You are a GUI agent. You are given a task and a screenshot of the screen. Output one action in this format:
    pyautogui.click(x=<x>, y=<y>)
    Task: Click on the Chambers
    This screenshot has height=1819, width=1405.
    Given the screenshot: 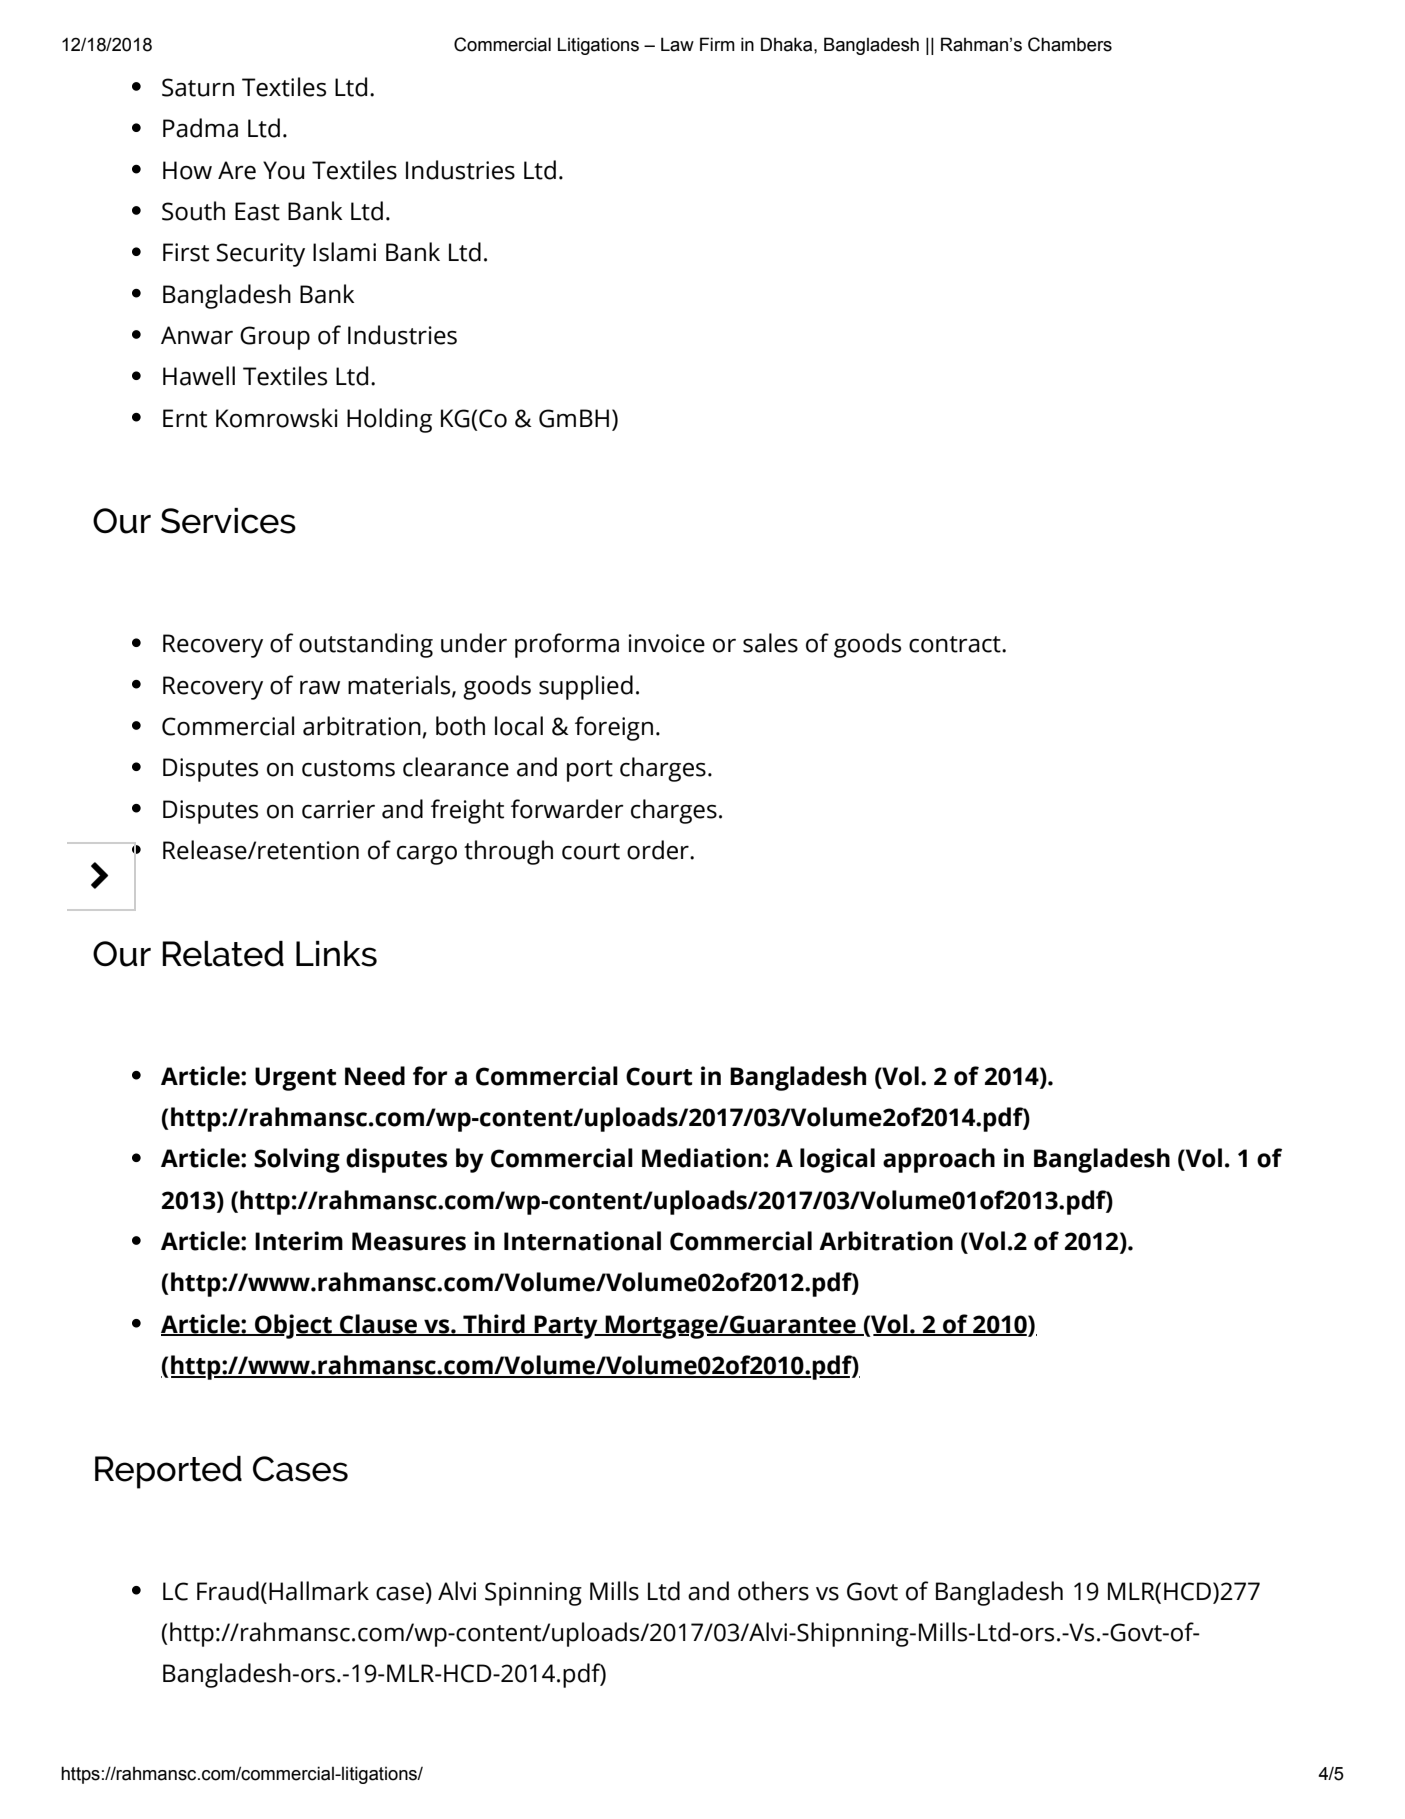 What is the action you would take?
    pyautogui.click(x=1070, y=44)
